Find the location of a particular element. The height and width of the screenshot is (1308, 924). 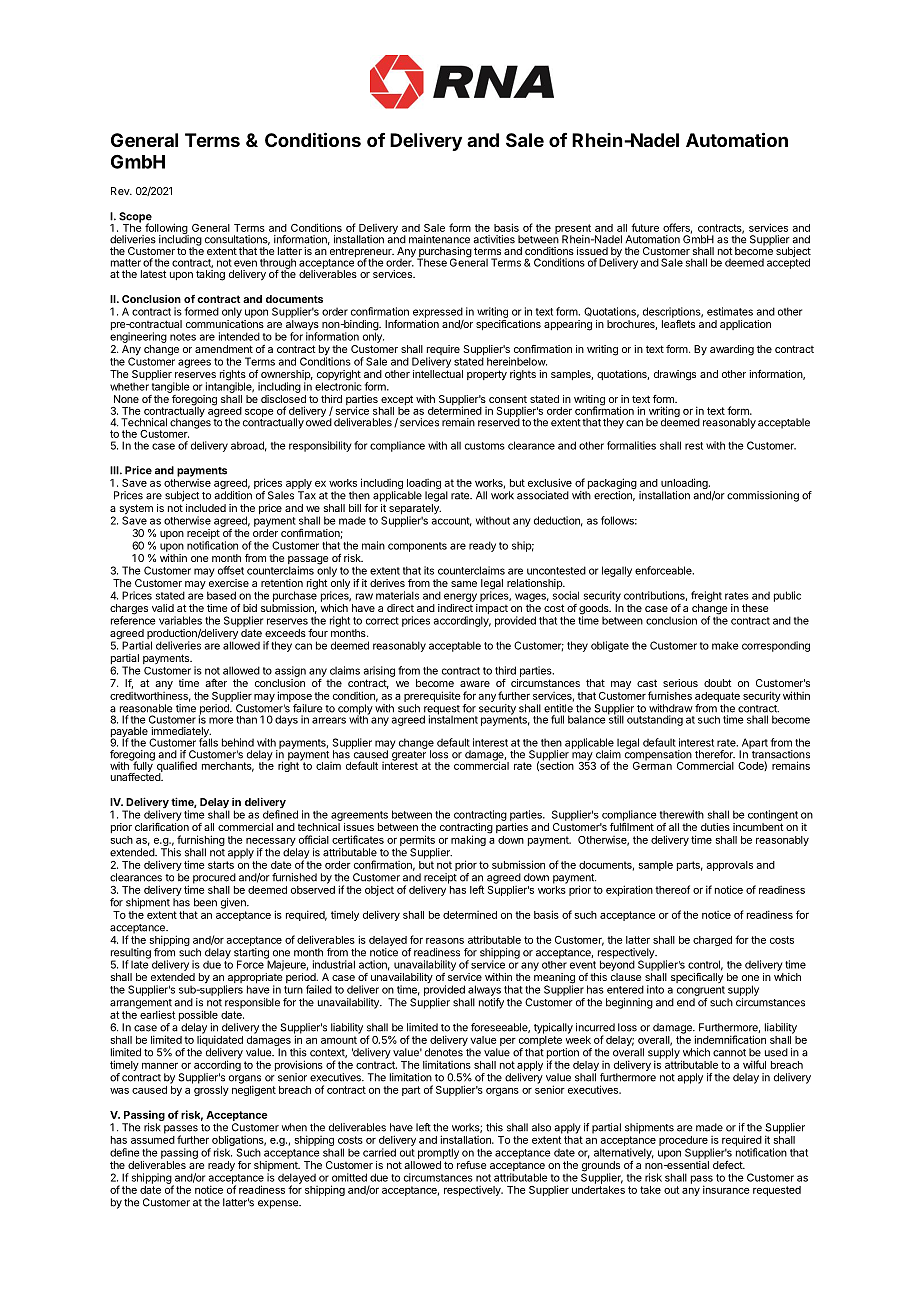

future is located at coordinates (645, 227).
